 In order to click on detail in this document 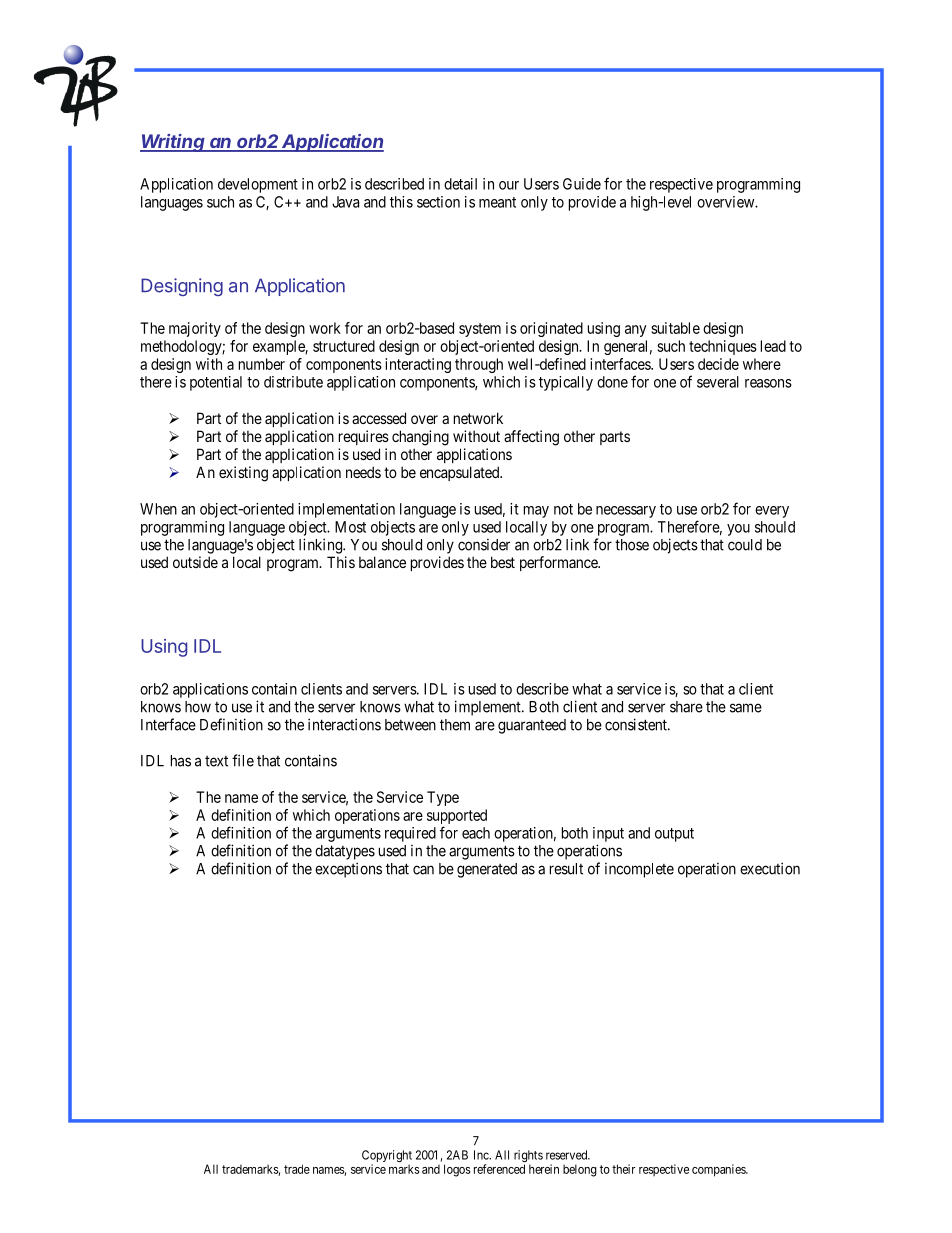, I will do `click(460, 184)`.
